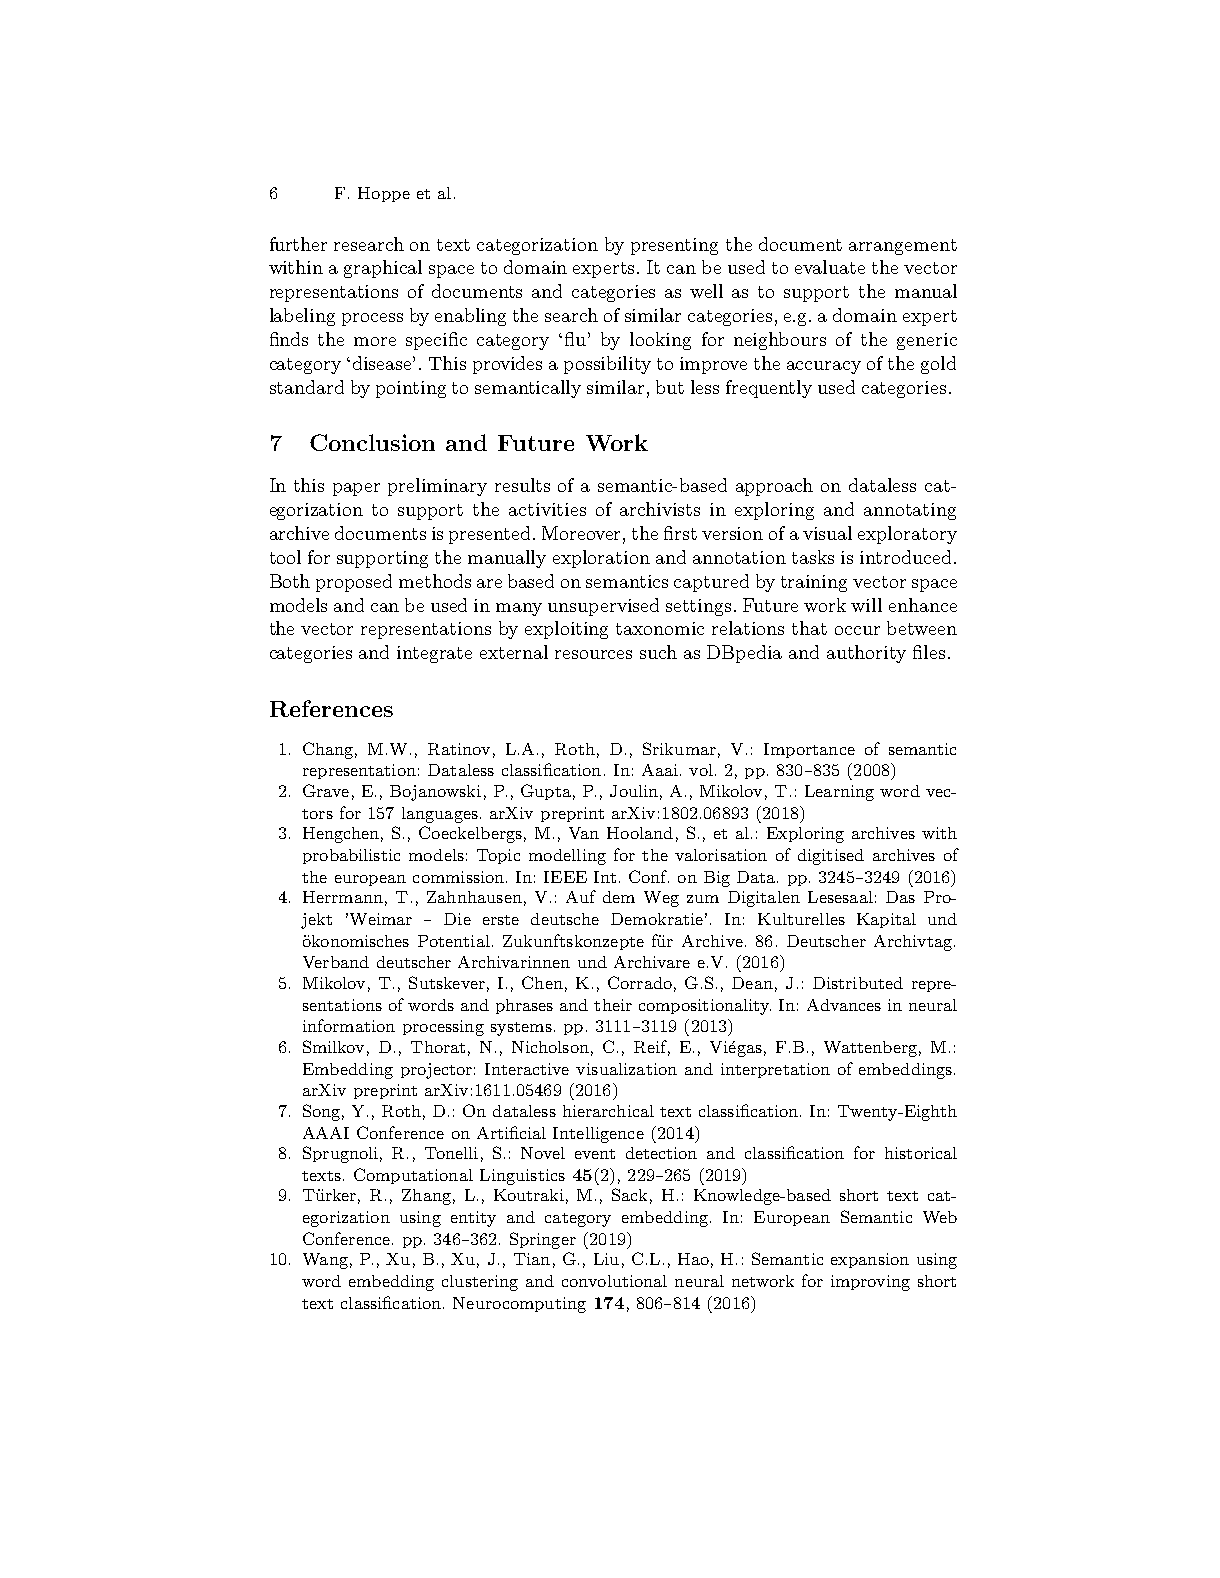  I want to click on Hoppe, so click(384, 194).
